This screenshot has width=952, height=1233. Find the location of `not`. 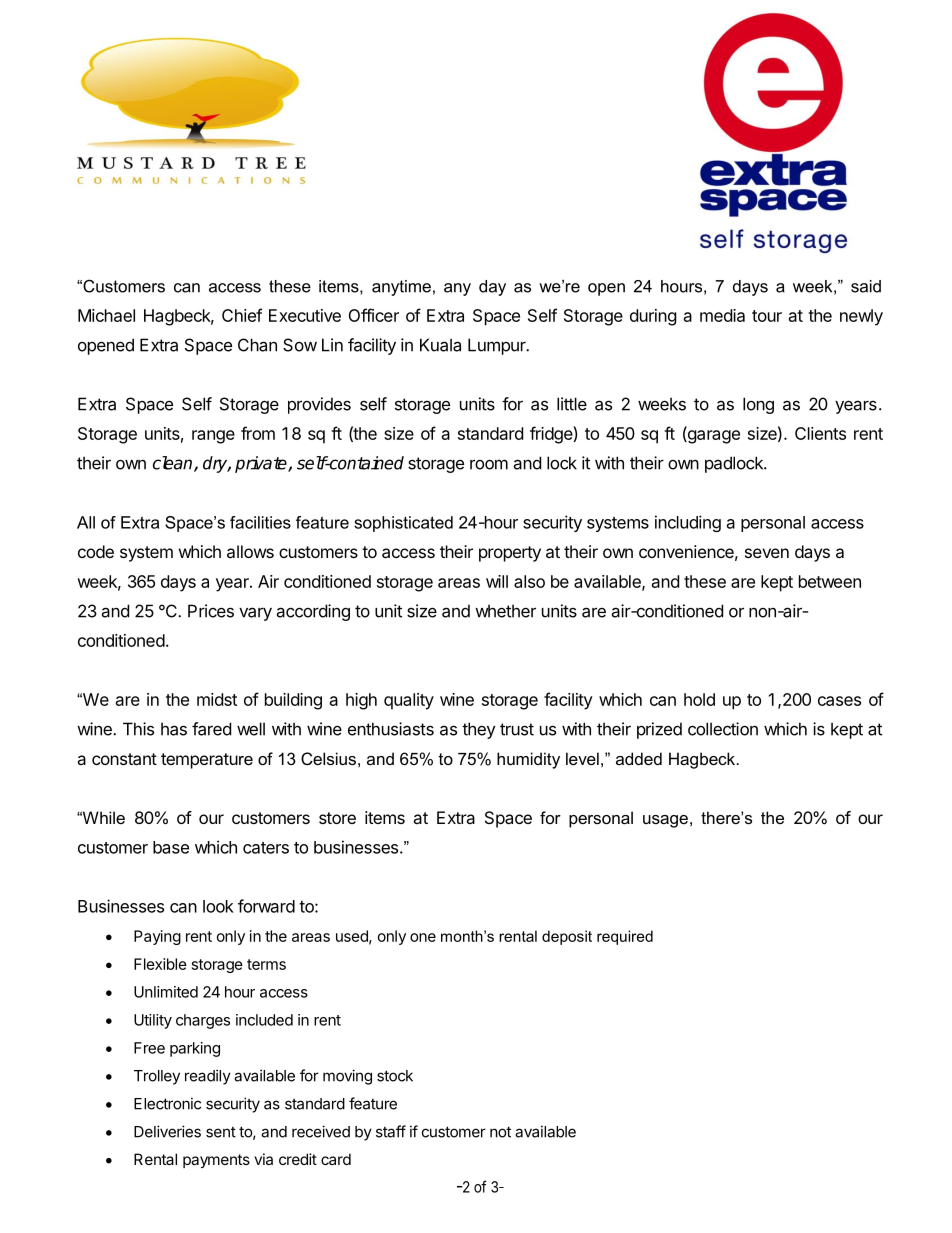

not is located at coordinates (500, 1132).
